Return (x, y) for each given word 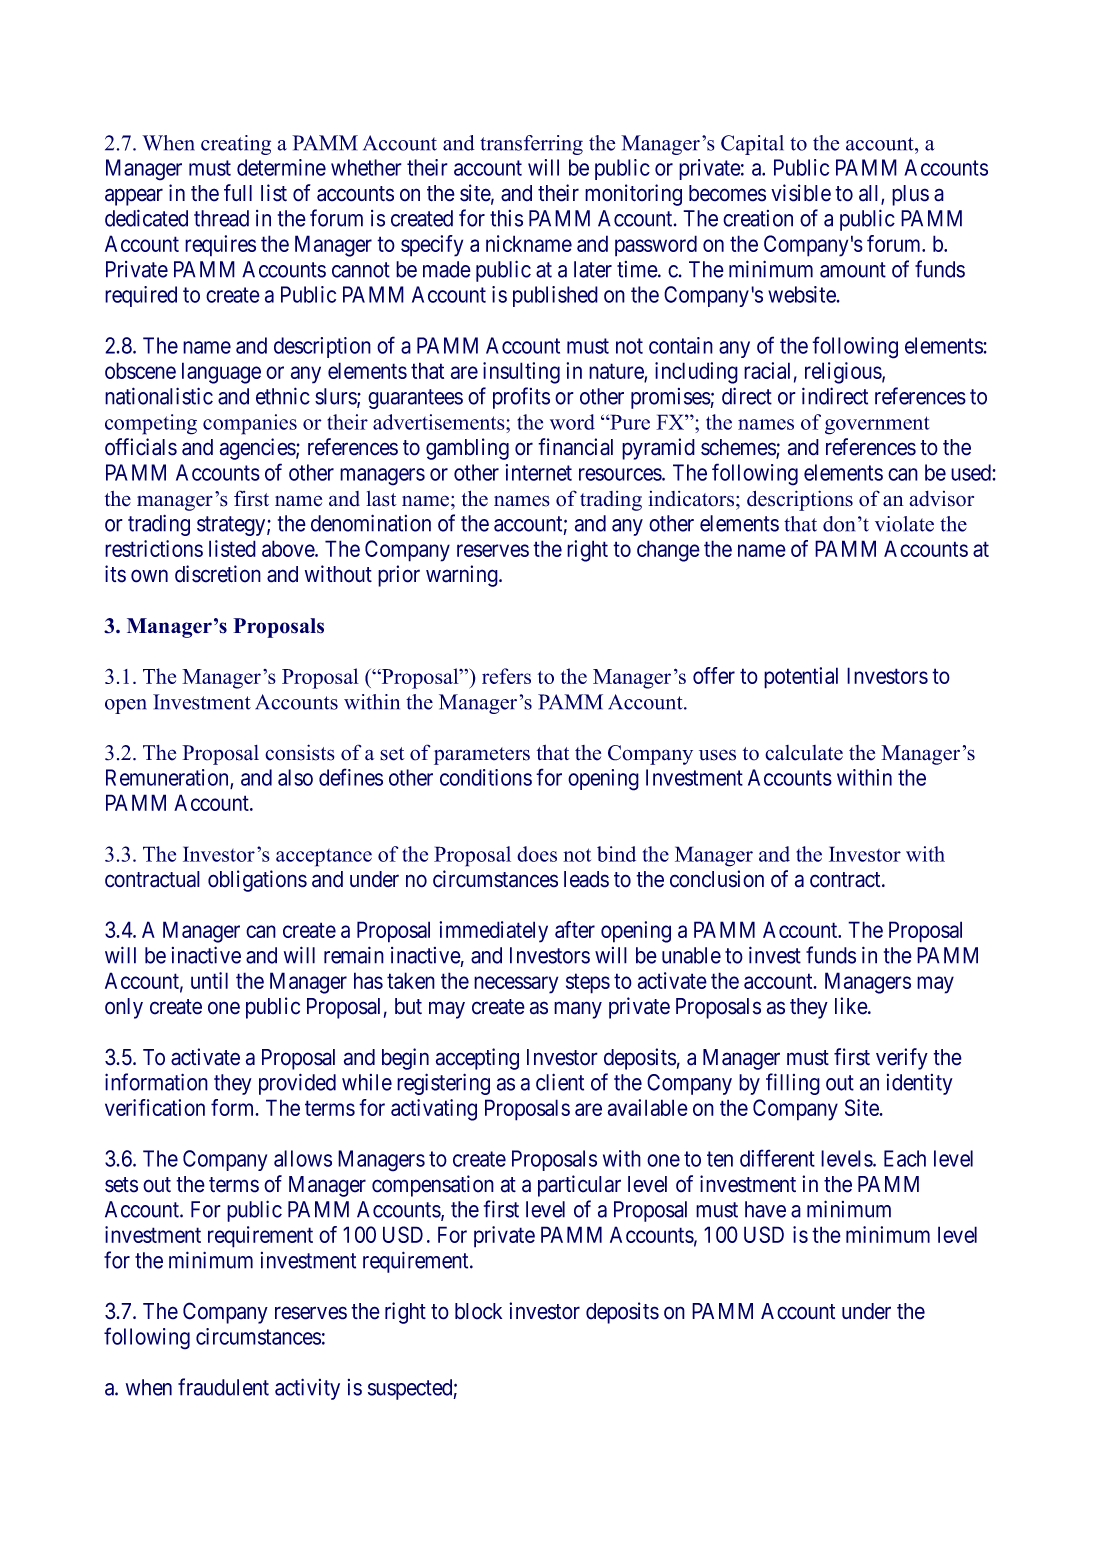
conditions (486, 777)
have (765, 1209)
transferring (531, 145)
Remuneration (168, 778)
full (238, 192)
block (478, 1311)
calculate (804, 753)
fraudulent (223, 1387)
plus (910, 195)
